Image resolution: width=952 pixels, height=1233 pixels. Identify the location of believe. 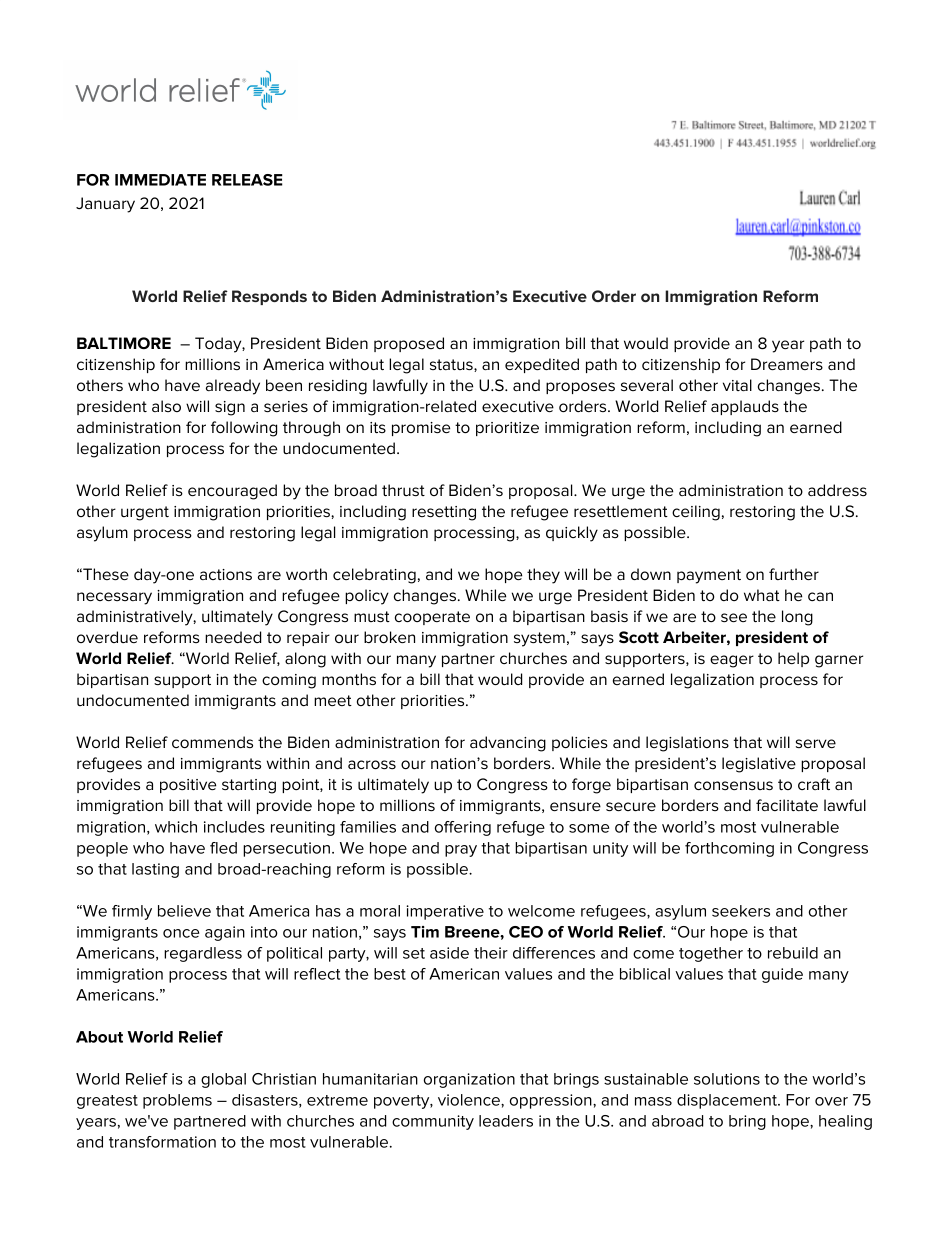
(184, 911).
